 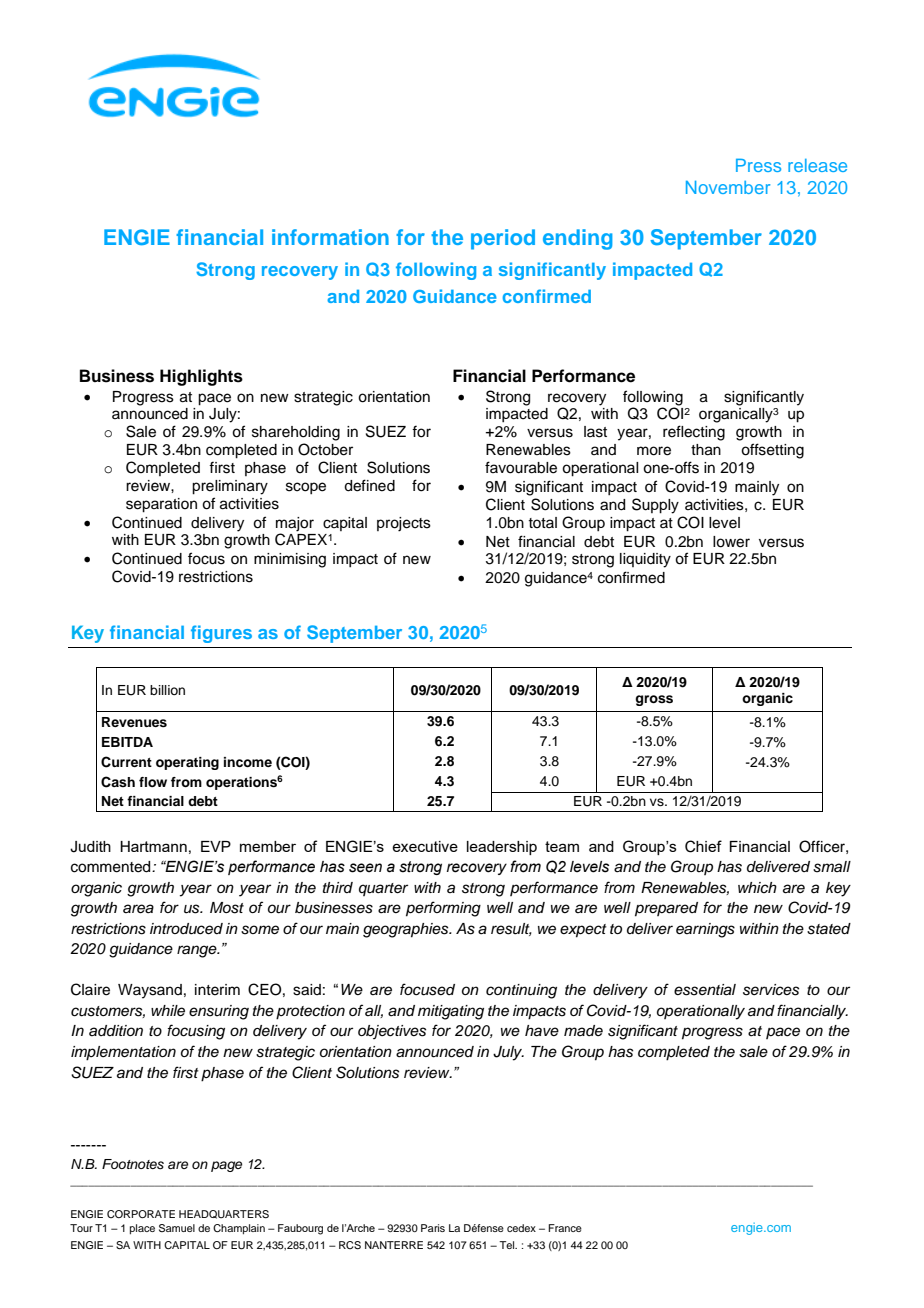 I want to click on geographies, so click(x=407, y=930).
